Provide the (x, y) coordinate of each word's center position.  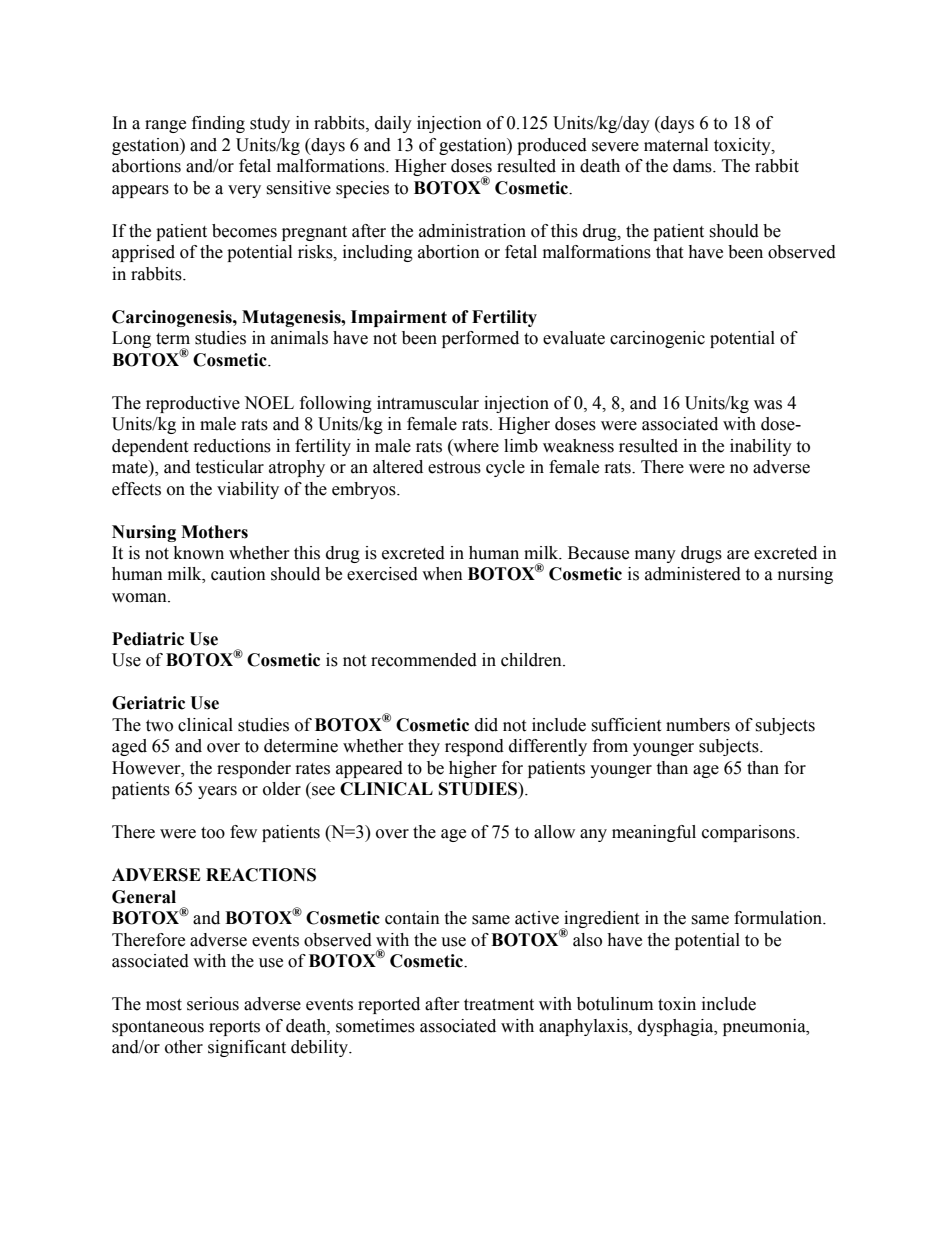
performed (480, 339)
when (442, 574)
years (217, 792)
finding (218, 124)
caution (238, 574)
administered (693, 574)
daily (393, 124)
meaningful (654, 833)
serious (213, 1004)
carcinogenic (657, 339)
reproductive (193, 404)
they (424, 747)
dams (693, 166)
